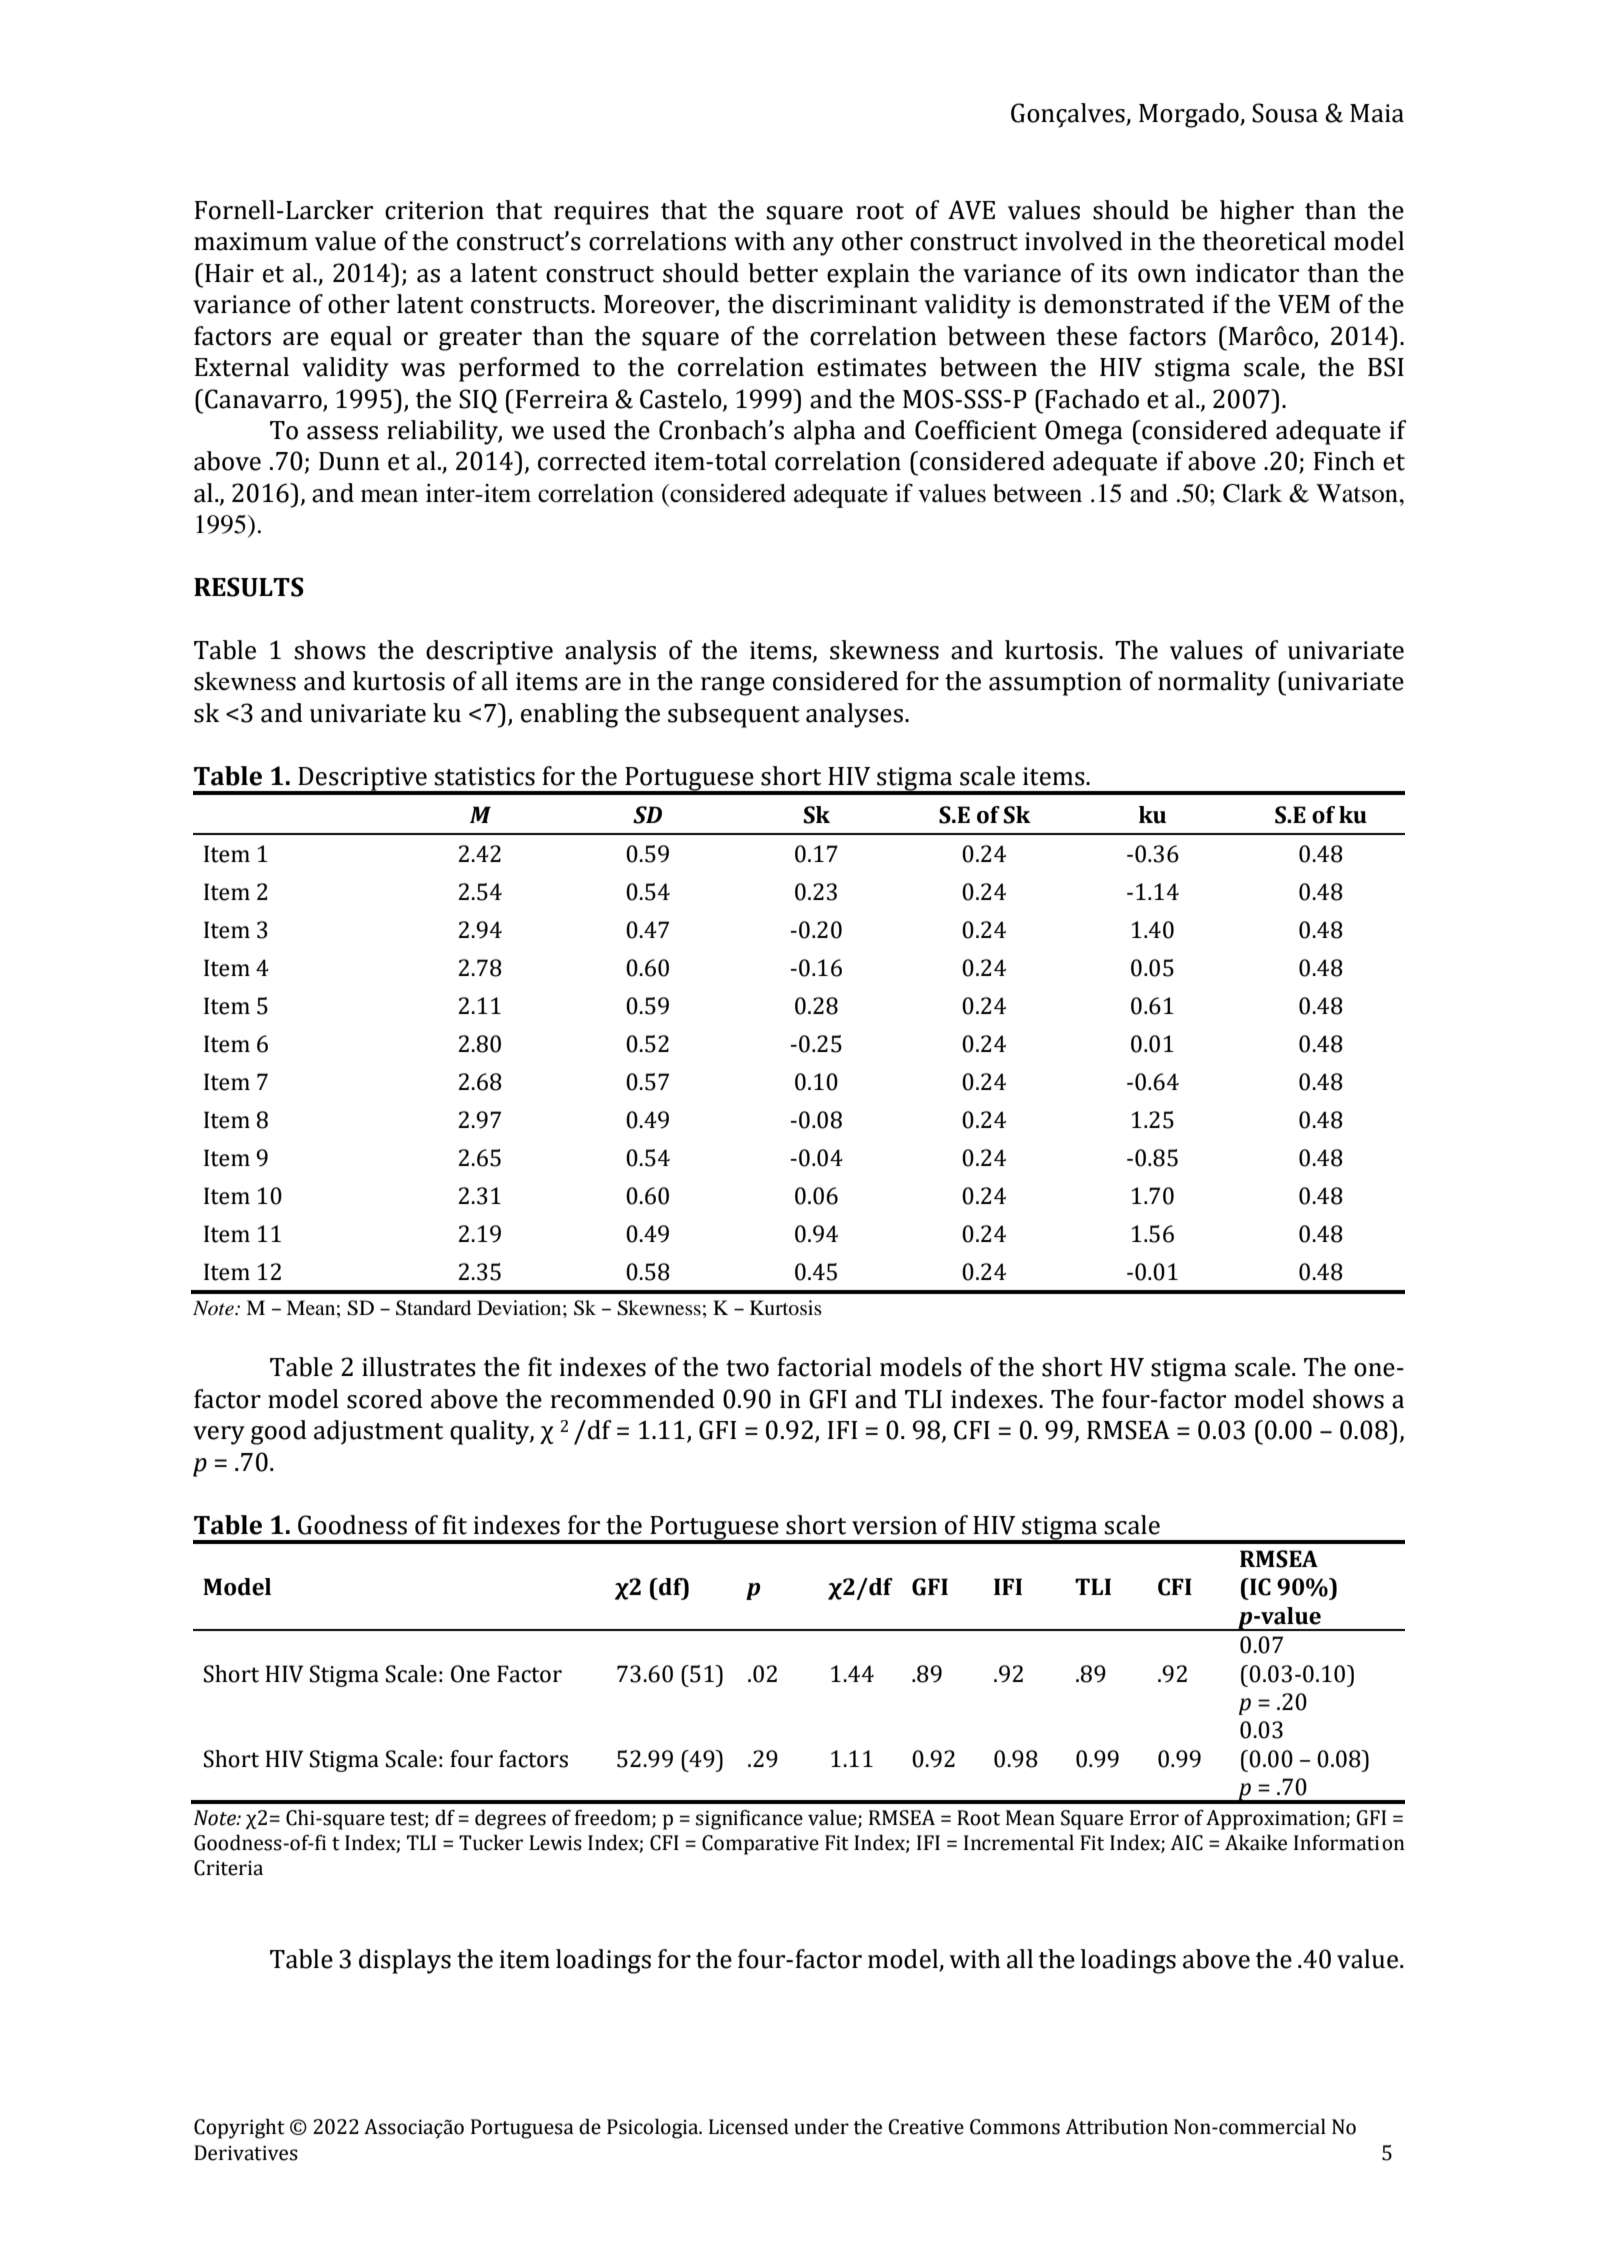  Describe the element at coordinates (747, 1368) in the page. I see `two` at that location.
